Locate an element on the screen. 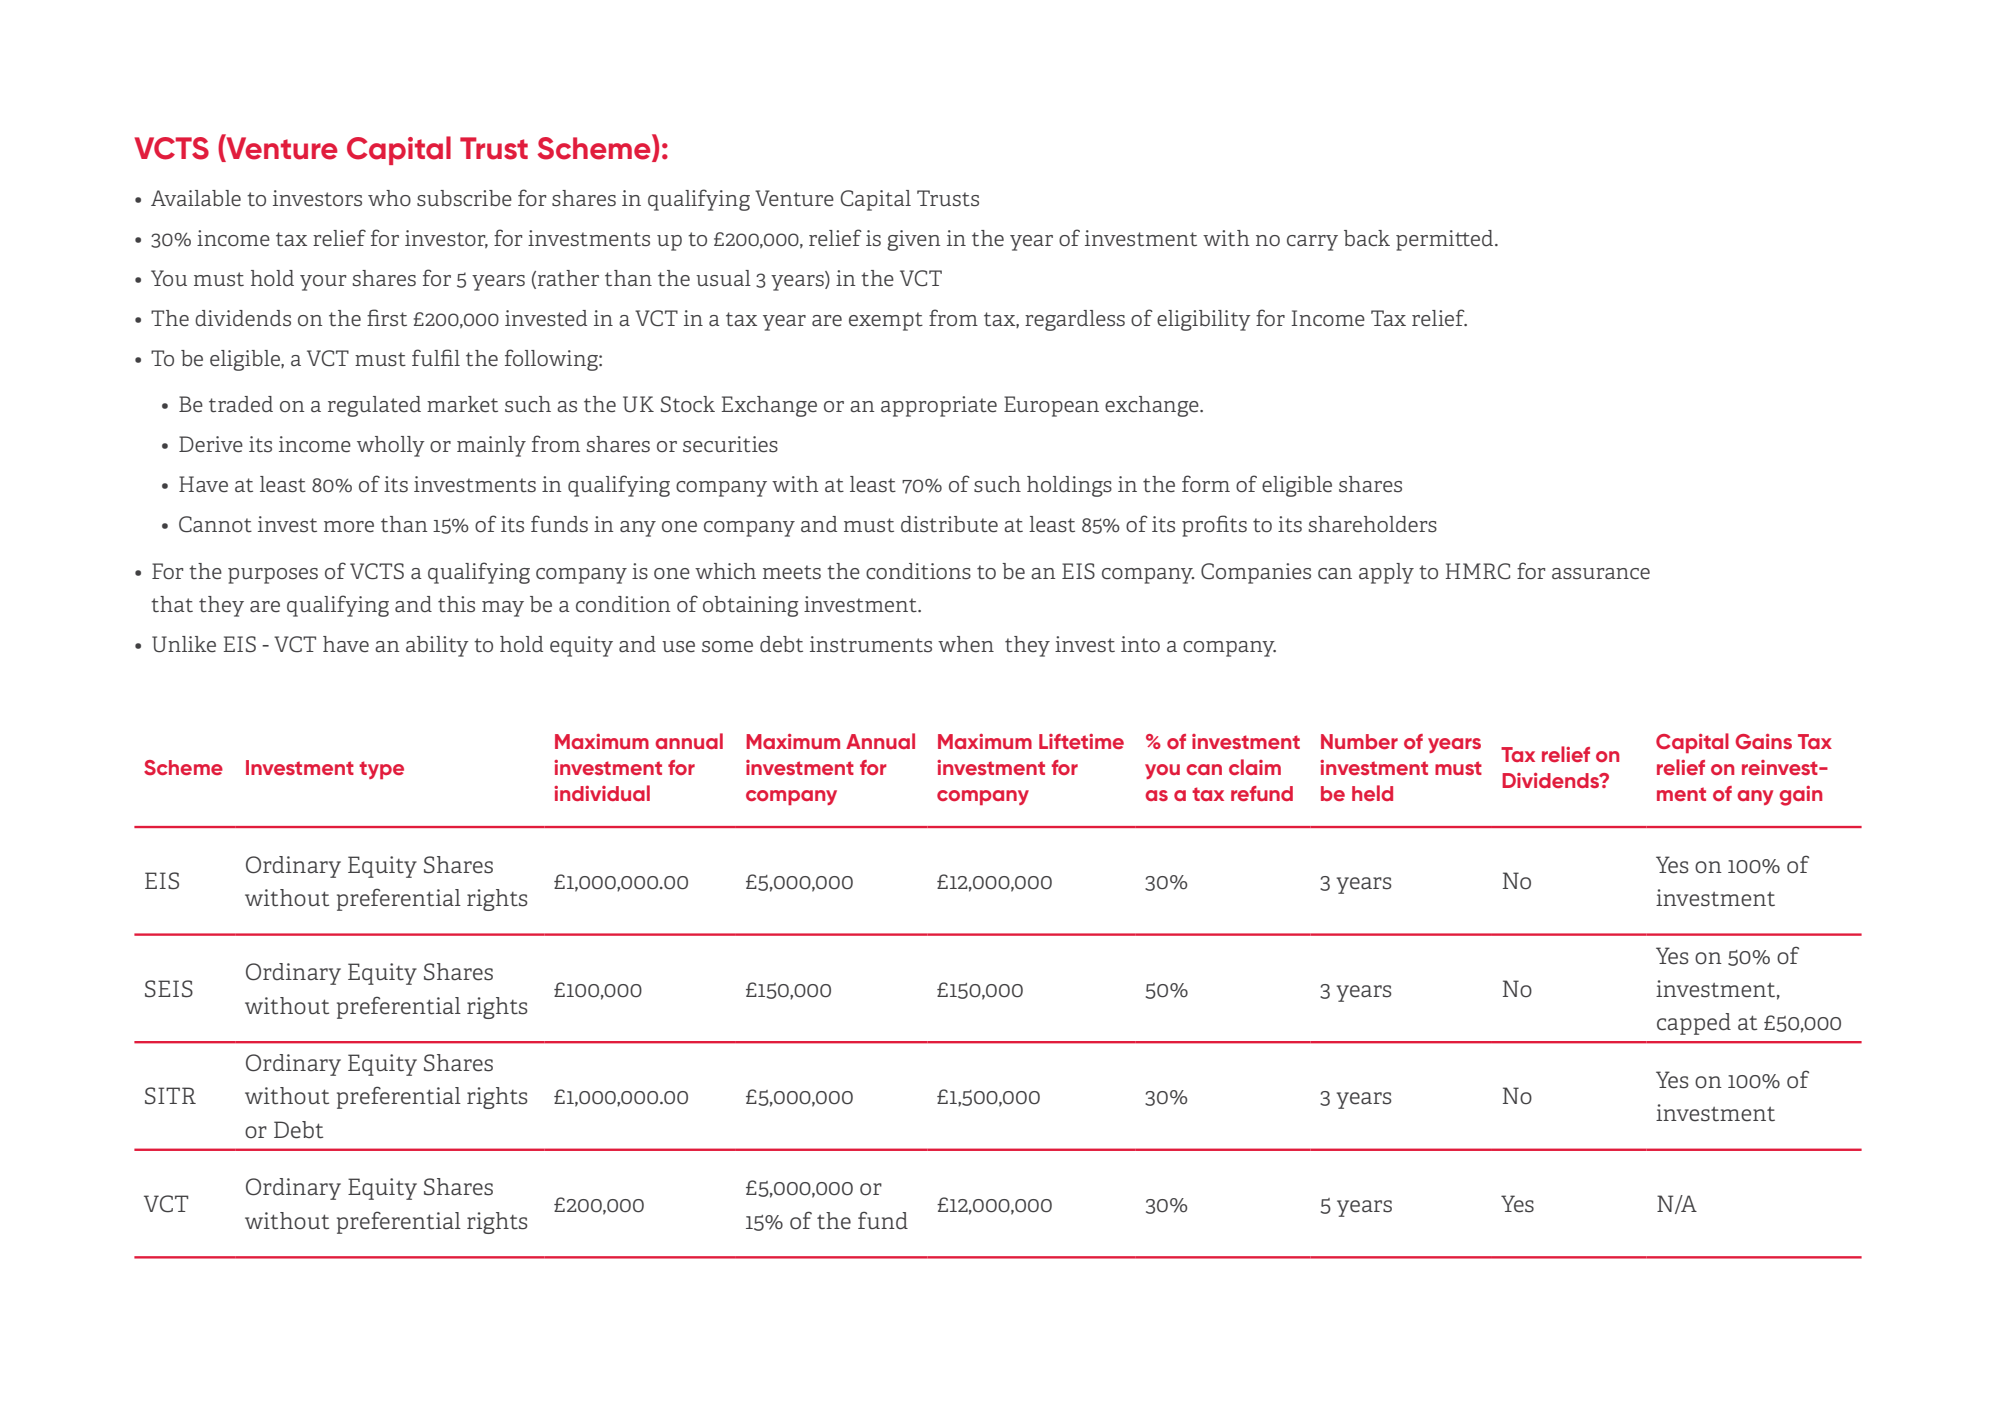  HMRC is located at coordinates (1478, 571).
